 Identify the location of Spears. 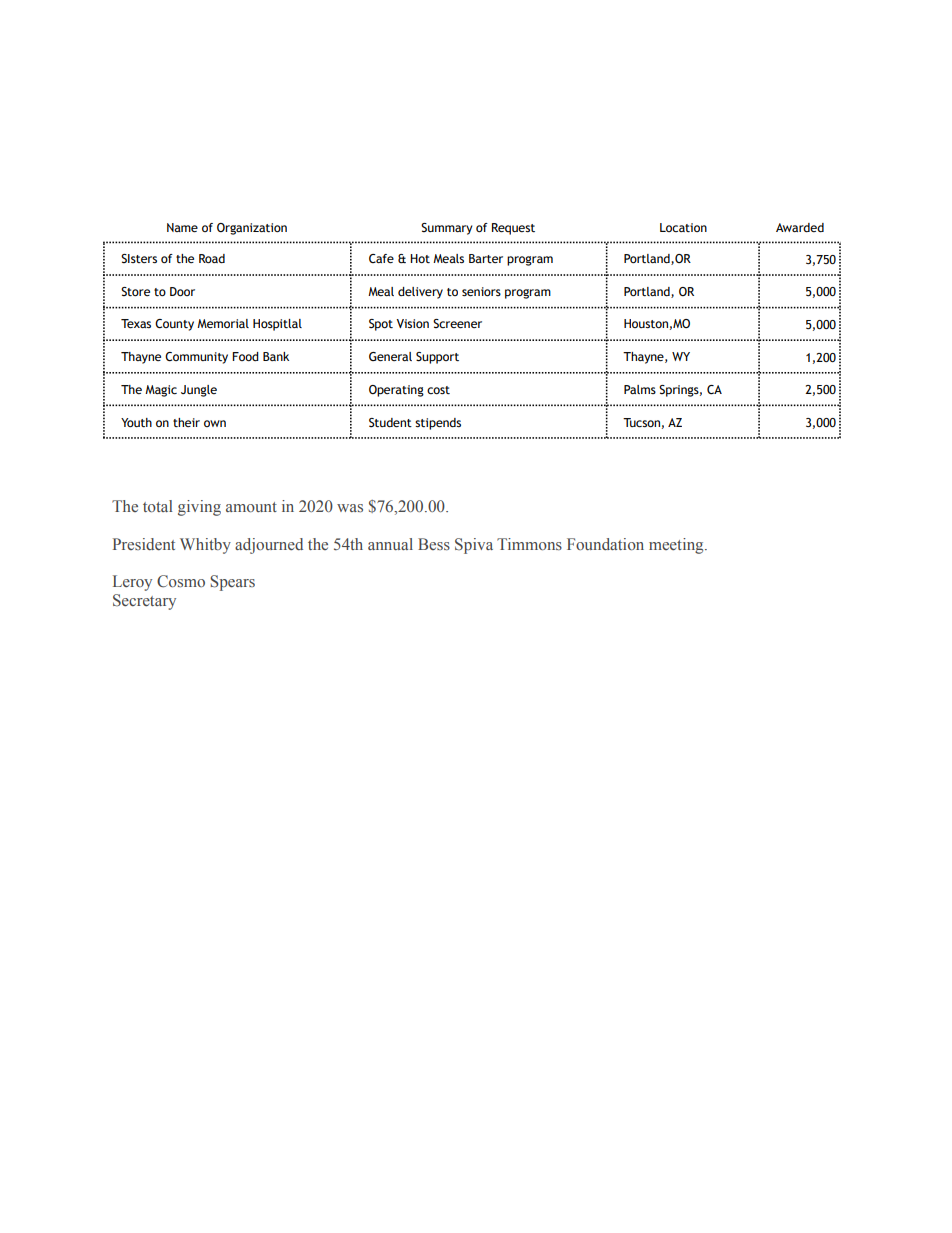
(232, 583).
